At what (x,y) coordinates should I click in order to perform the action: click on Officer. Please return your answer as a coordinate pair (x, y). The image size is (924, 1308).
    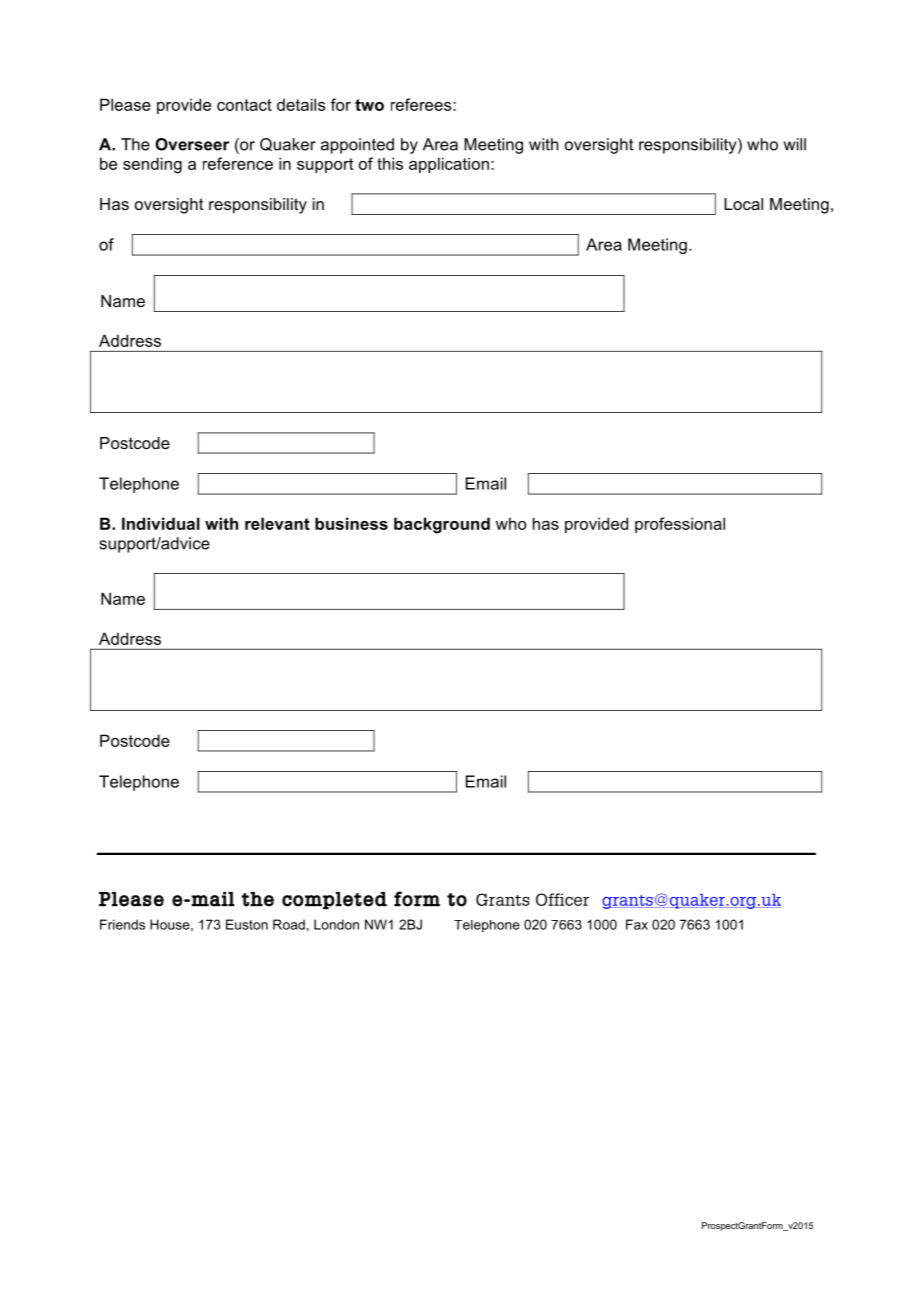
    Looking at the image, I should click on (562, 899).
